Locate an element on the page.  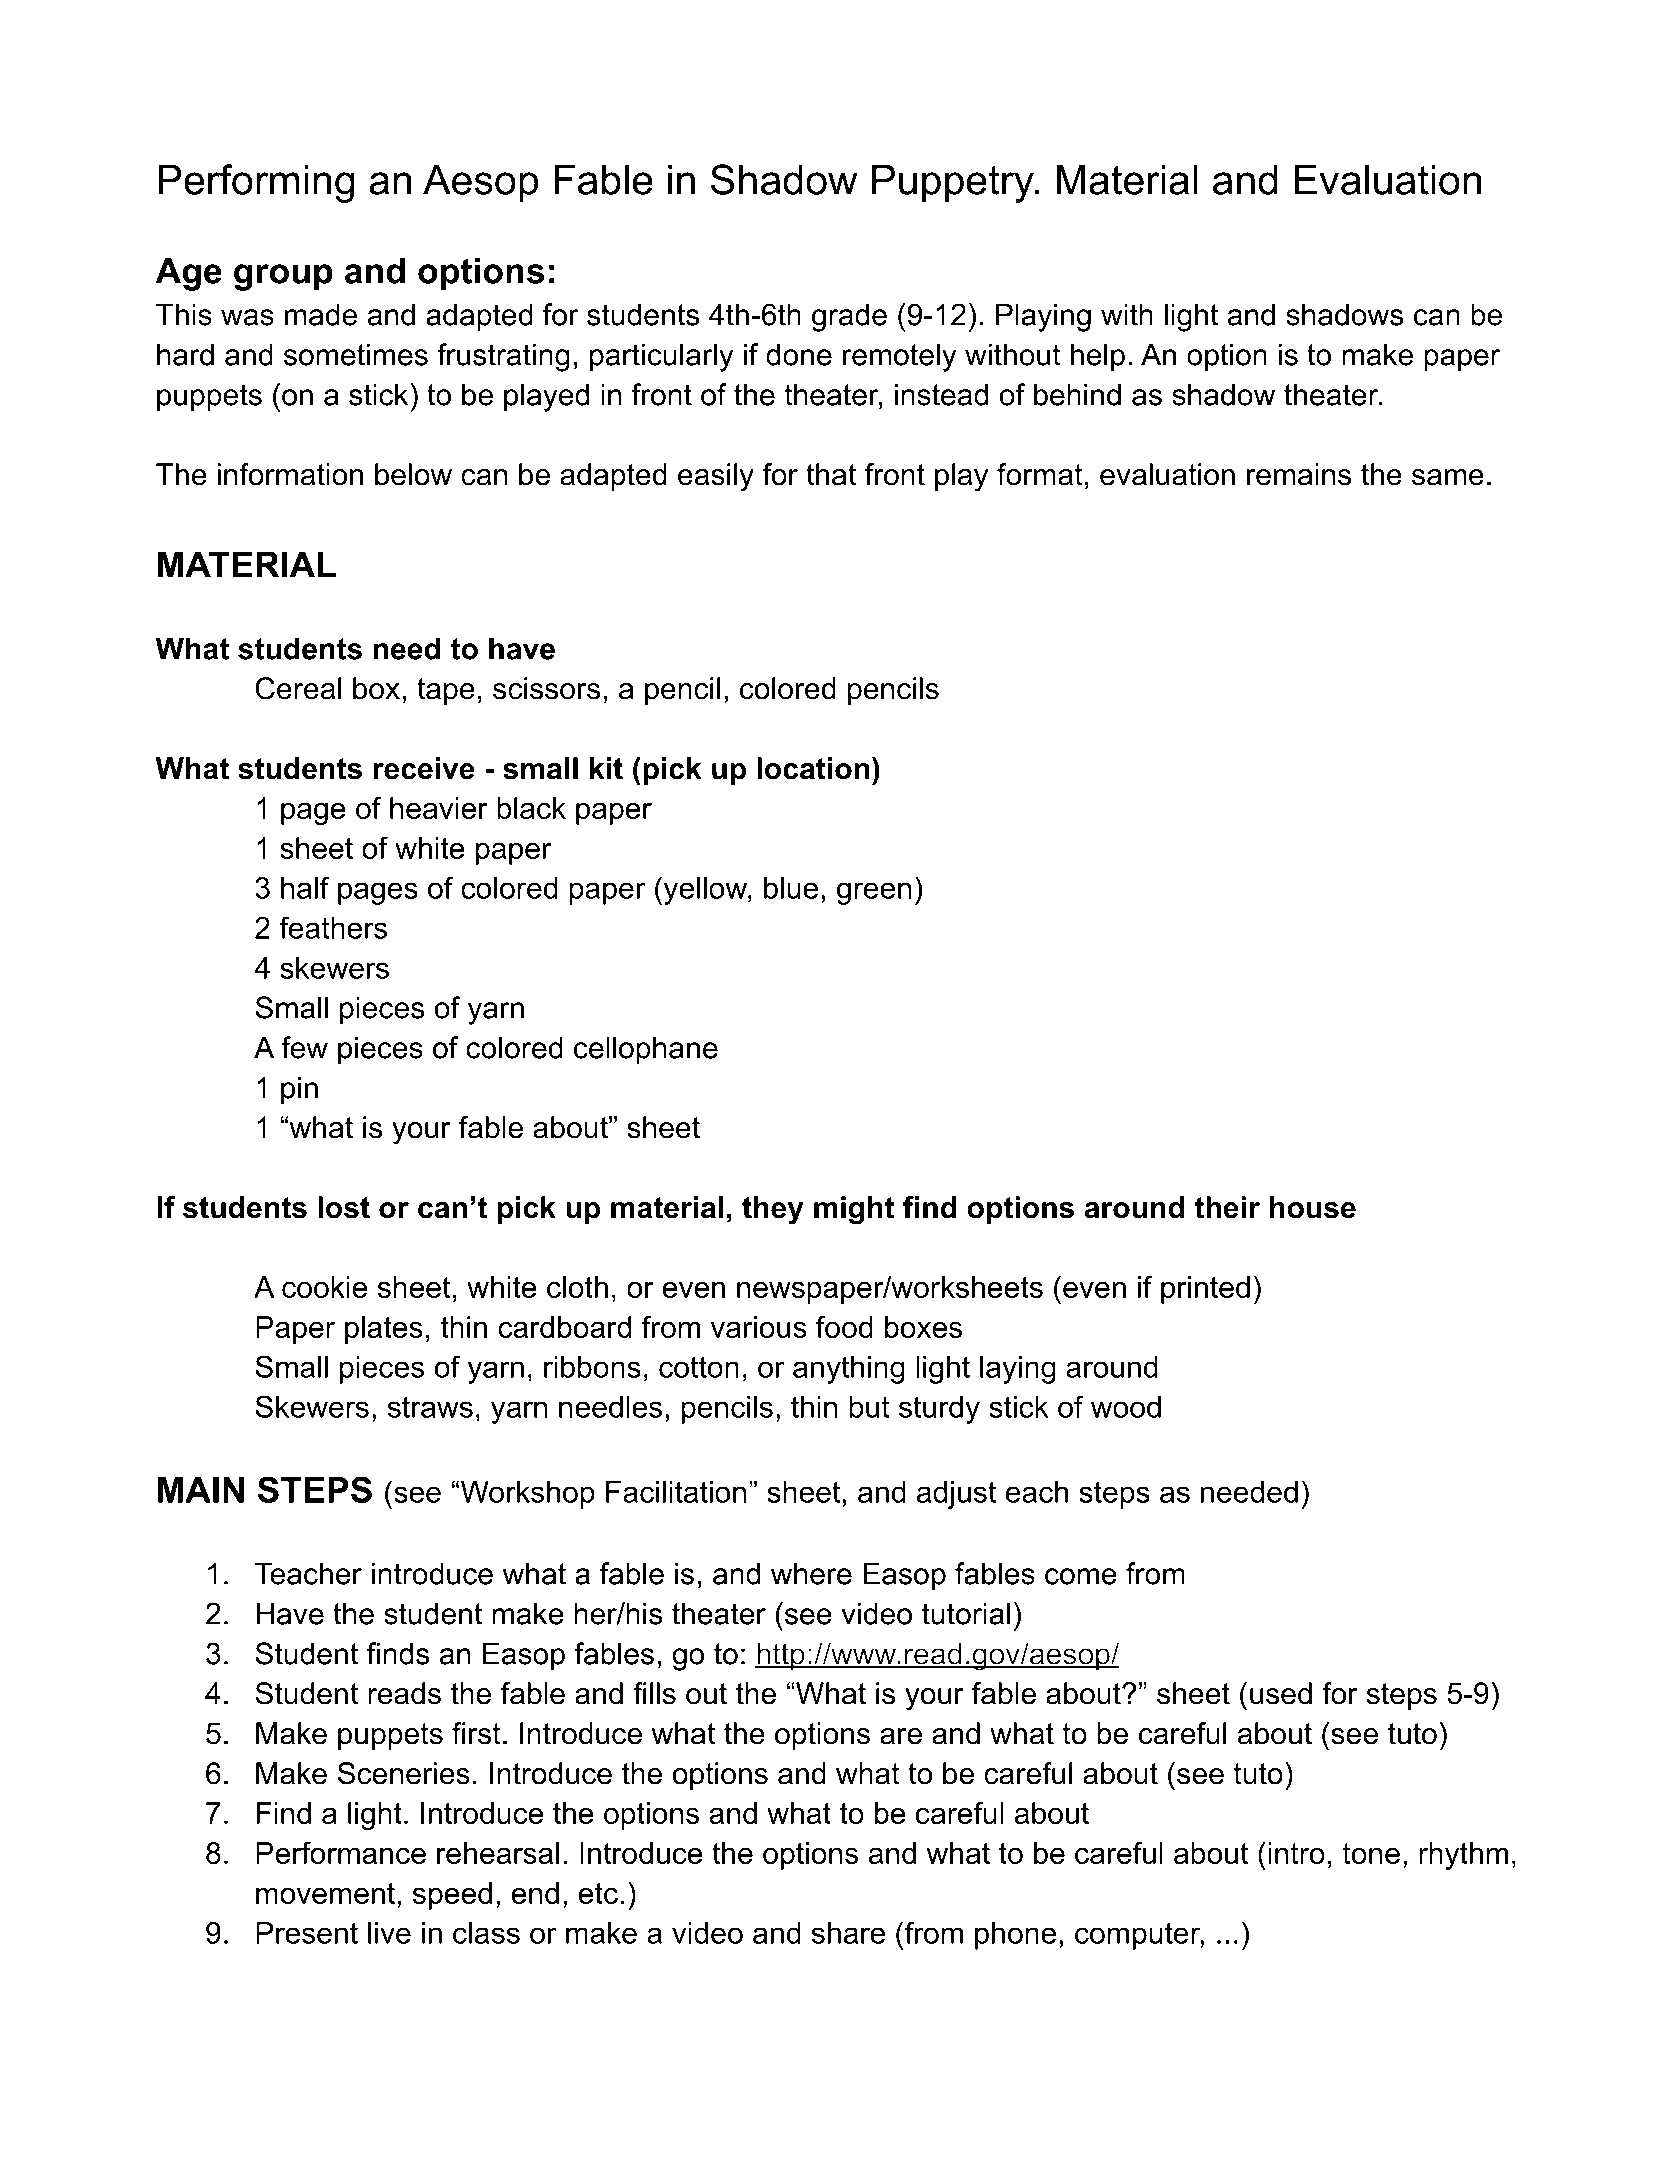
grade is located at coordinates (849, 317).
